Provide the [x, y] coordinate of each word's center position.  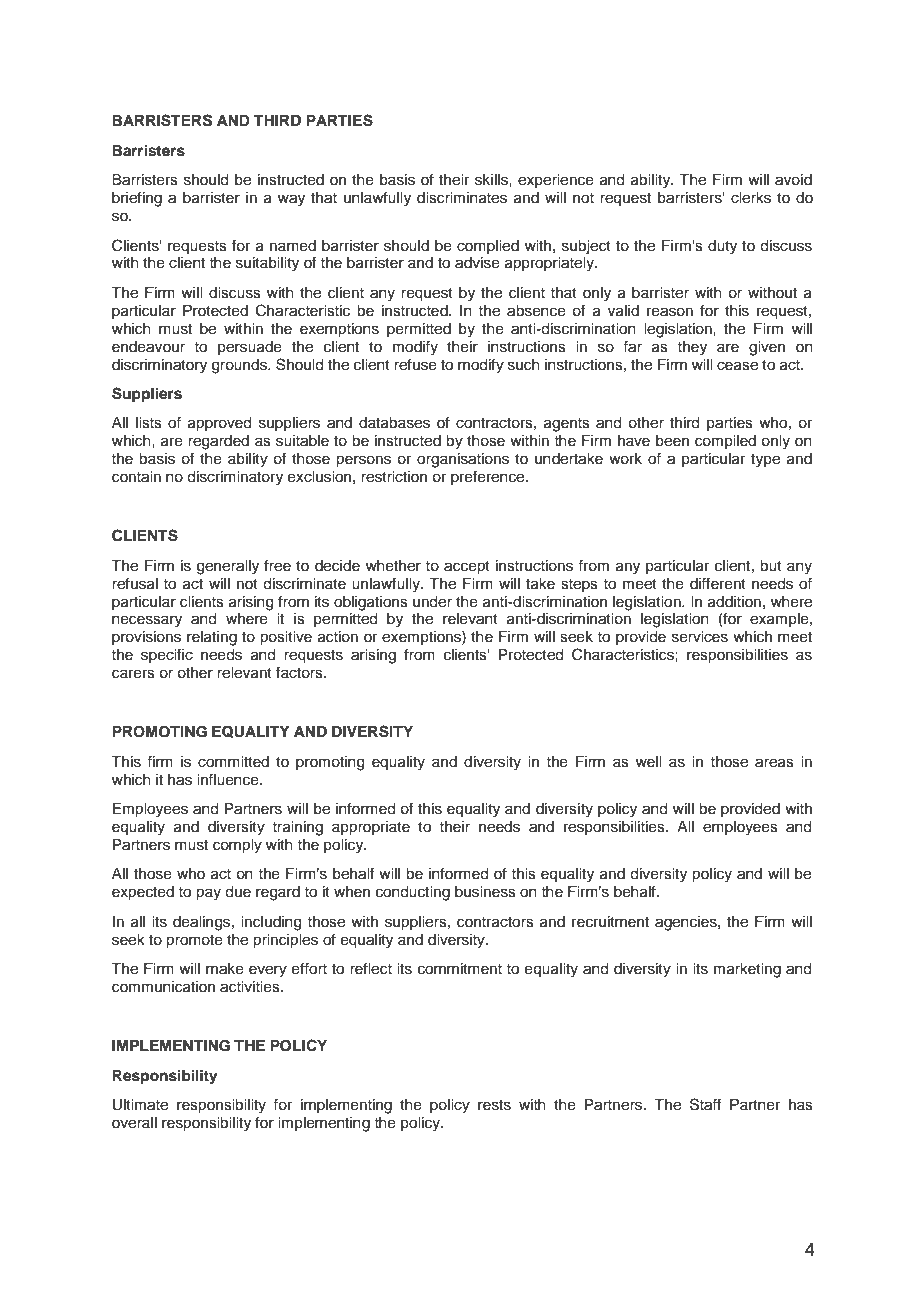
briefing [137, 199]
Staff [705, 1104]
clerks [751, 198]
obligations [371, 603]
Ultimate [140, 1105]
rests [494, 1105]
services [700, 637]
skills [492, 180]
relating [212, 638]
